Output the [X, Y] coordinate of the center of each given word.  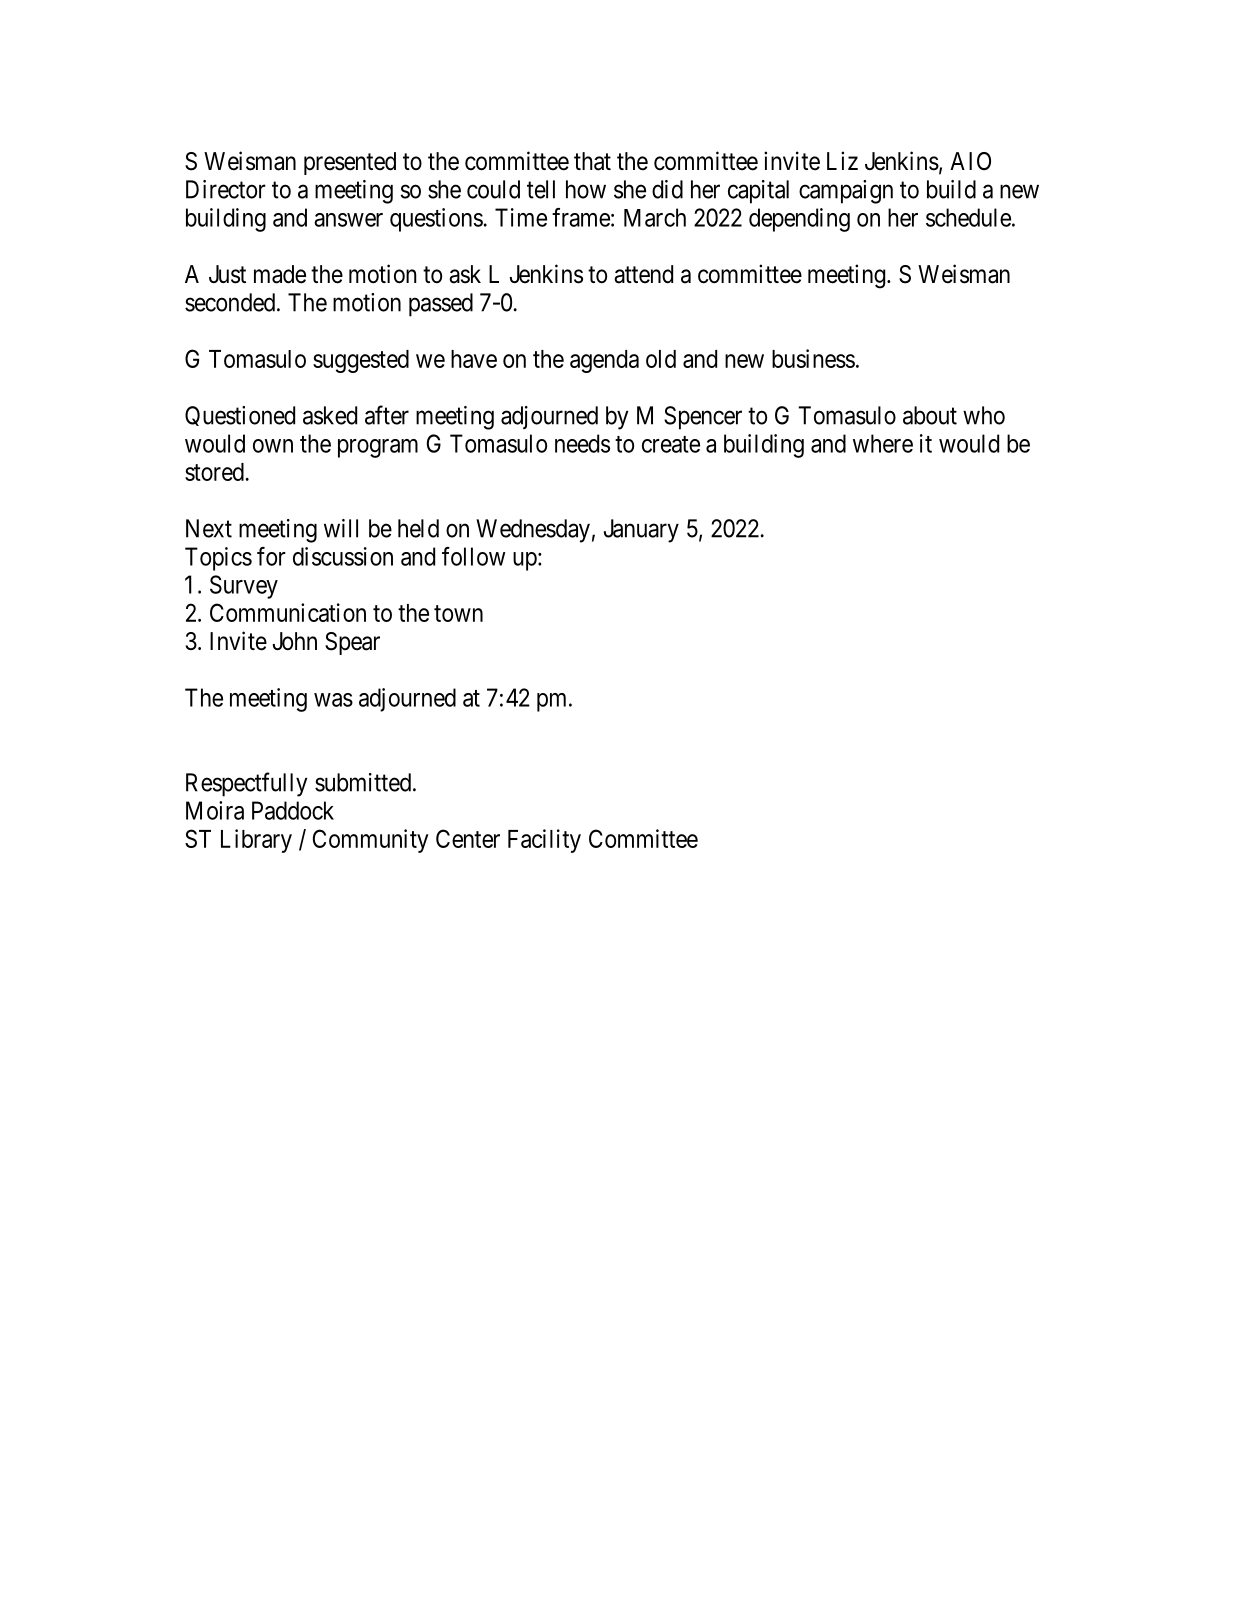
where [883, 443]
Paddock [293, 810]
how [586, 189]
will [341, 528]
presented [350, 163]
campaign [846, 192]
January [641, 531]
